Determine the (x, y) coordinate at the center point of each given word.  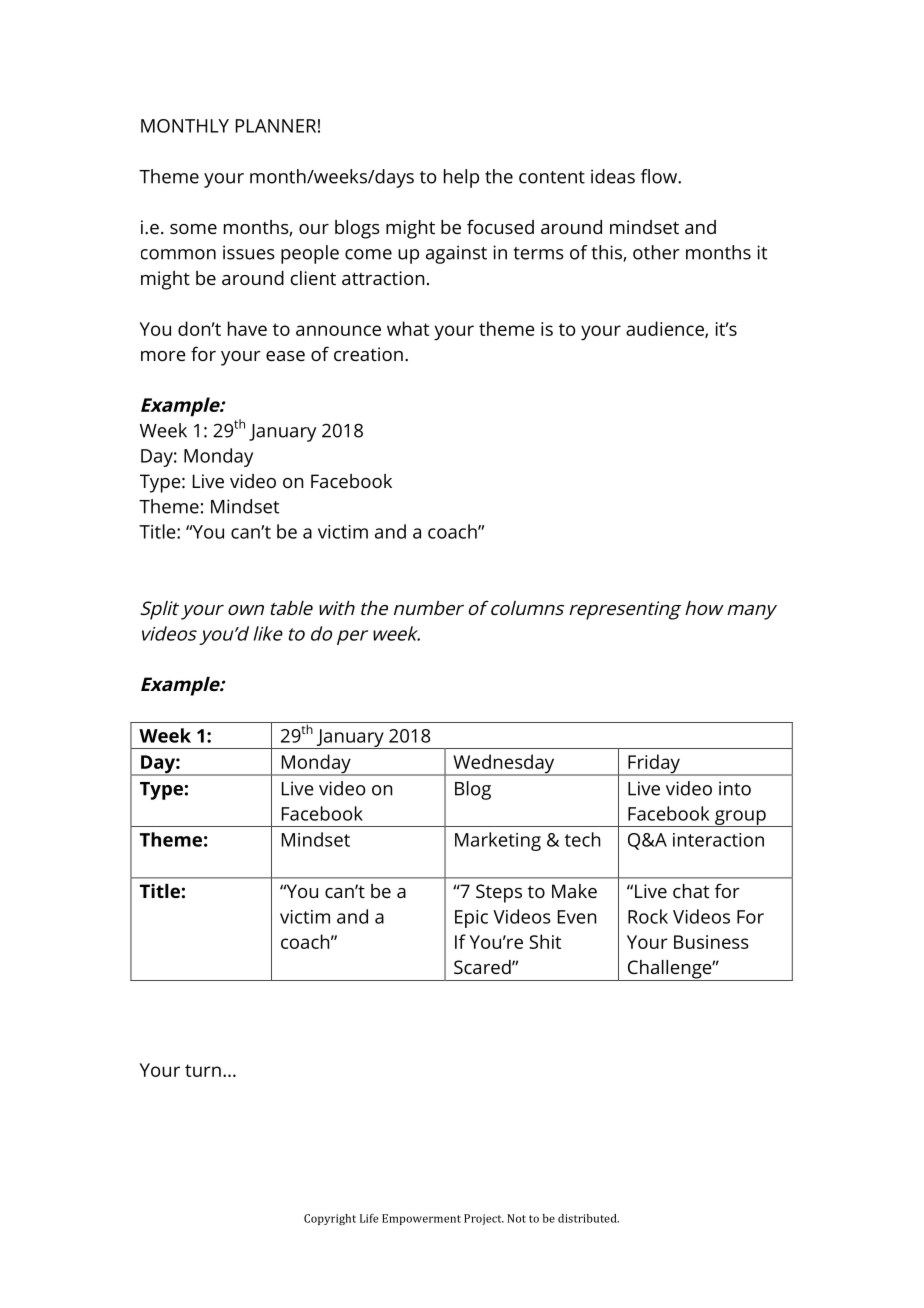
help (461, 178)
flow (660, 176)
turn (203, 1070)
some (193, 229)
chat (691, 891)
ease (285, 356)
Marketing (498, 841)
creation (368, 354)
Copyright (330, 1219)
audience (666, 329)
